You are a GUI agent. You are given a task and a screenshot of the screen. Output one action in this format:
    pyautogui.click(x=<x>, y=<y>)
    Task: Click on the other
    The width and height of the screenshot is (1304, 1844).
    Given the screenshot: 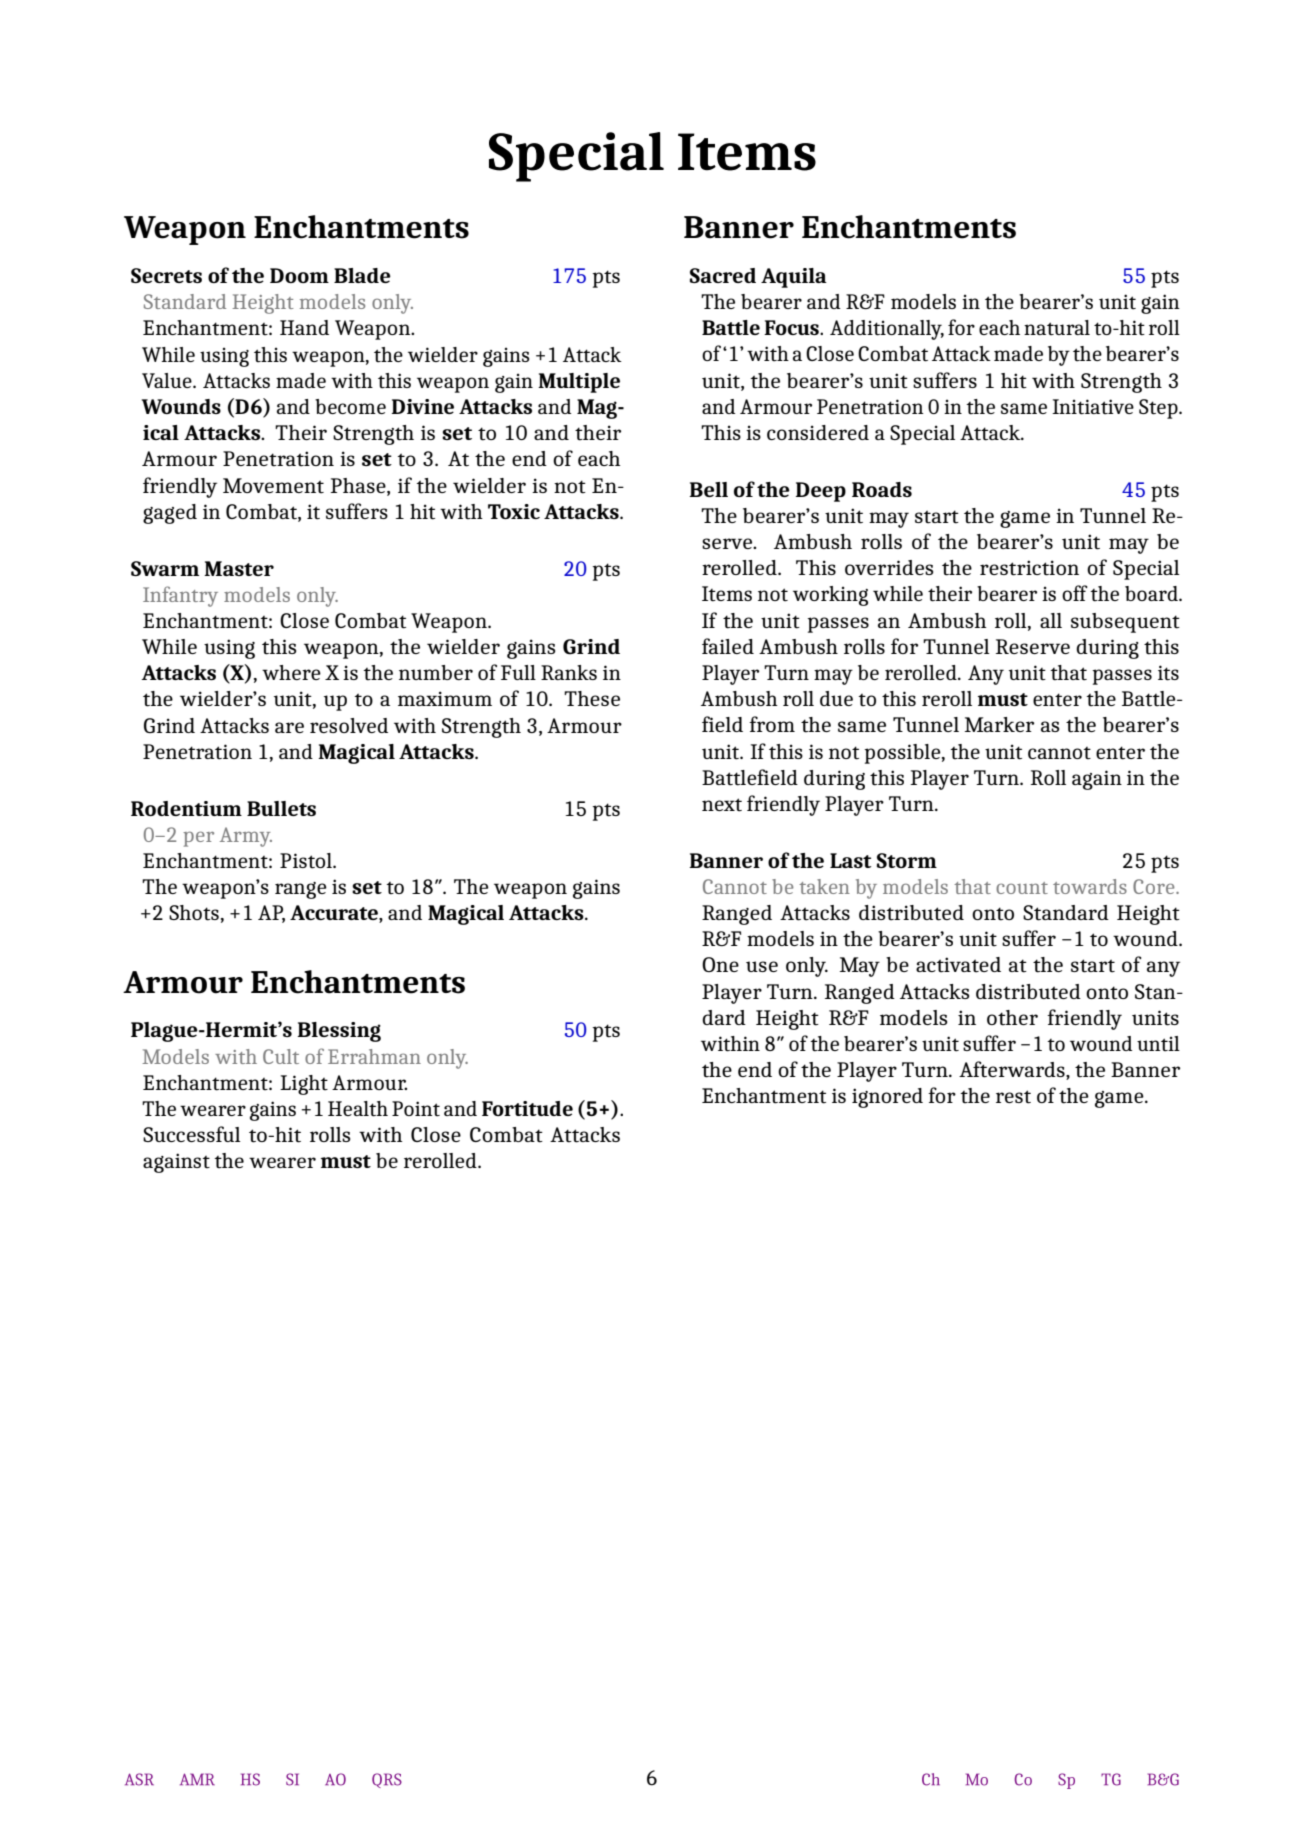 What is the action you would take?
    pyautogui.click(x=1012, y=1018)
